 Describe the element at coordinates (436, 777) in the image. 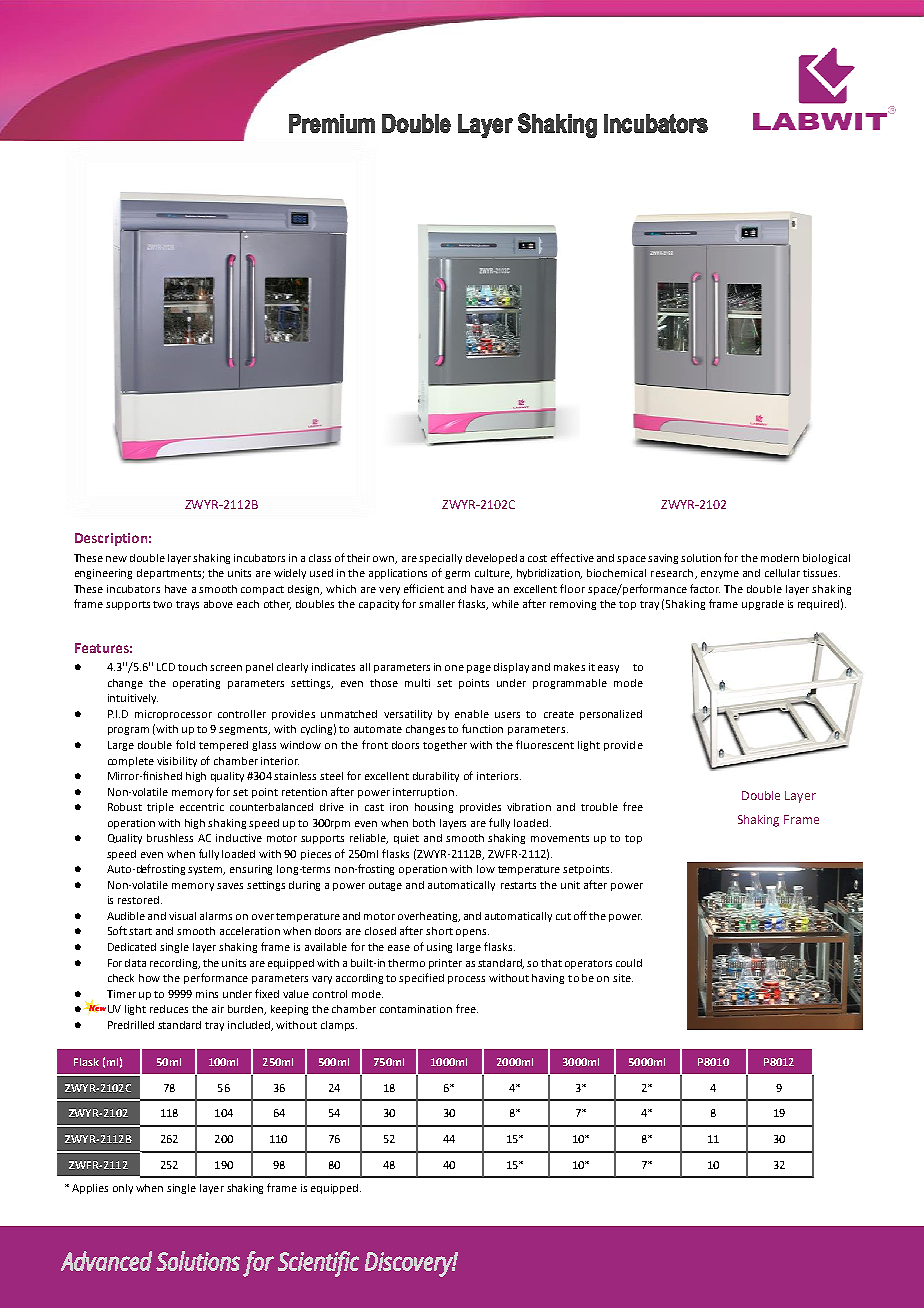

I see `durability` at that location.
